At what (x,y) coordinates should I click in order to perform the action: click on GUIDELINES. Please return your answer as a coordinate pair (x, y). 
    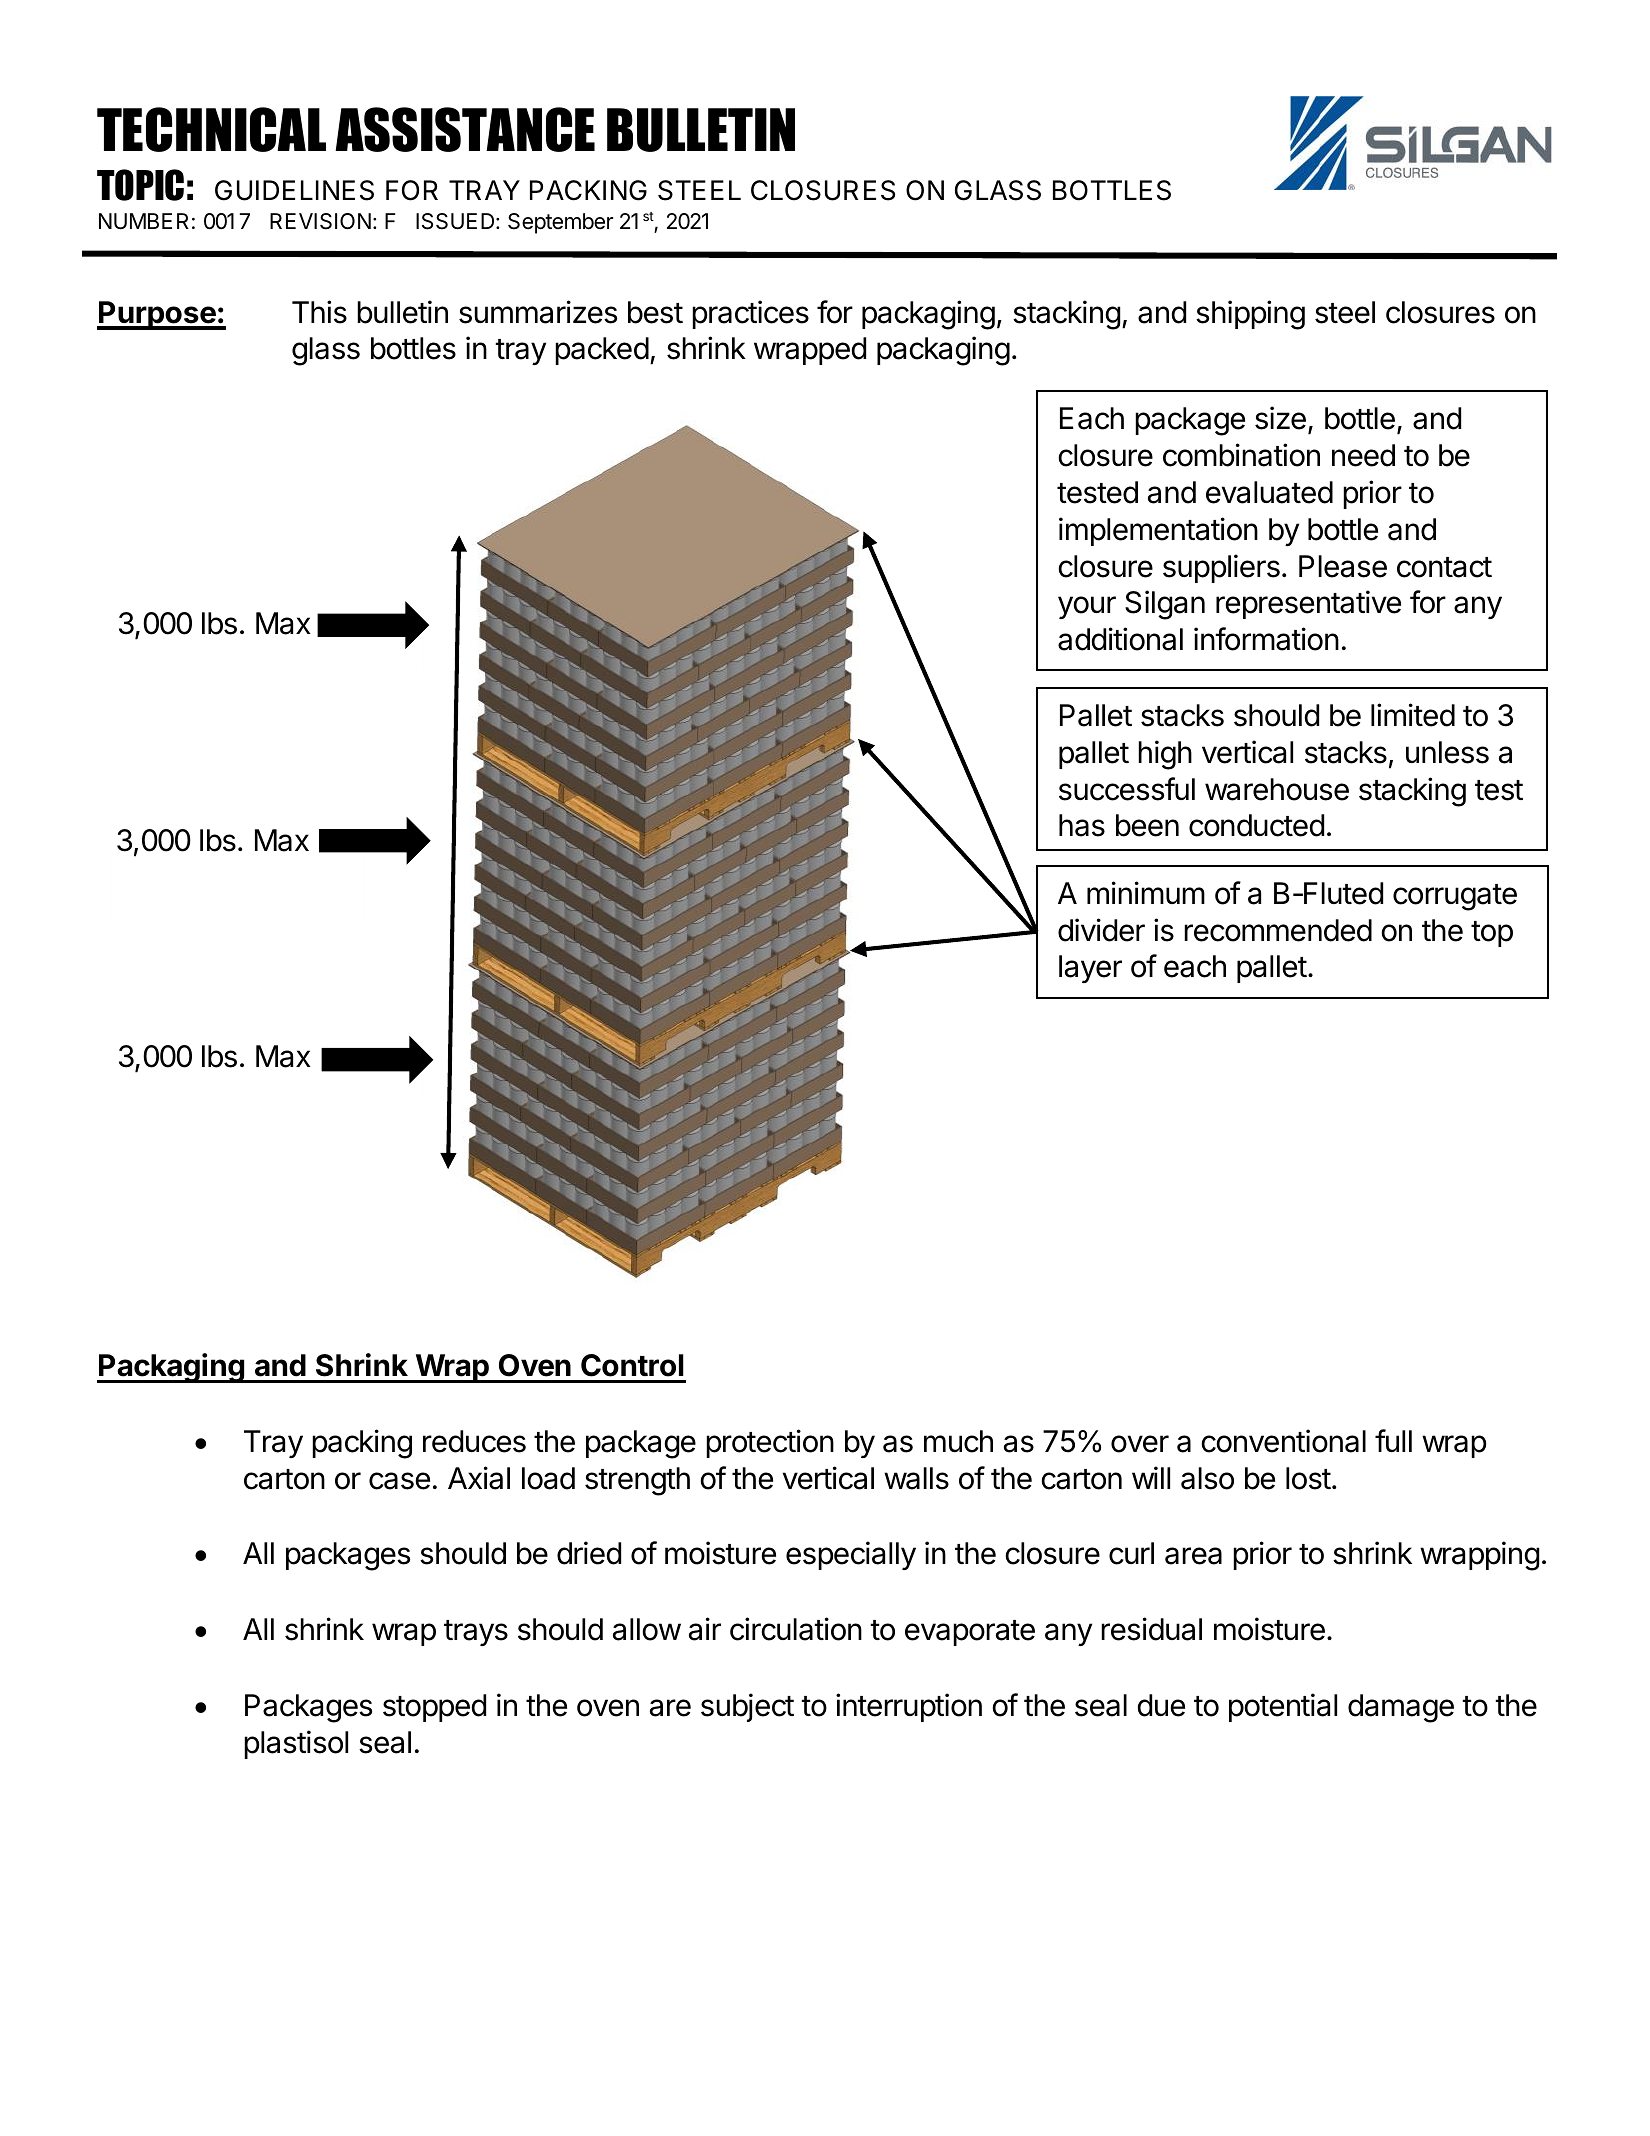
    Looking at the image, I should click on (294, 190).
